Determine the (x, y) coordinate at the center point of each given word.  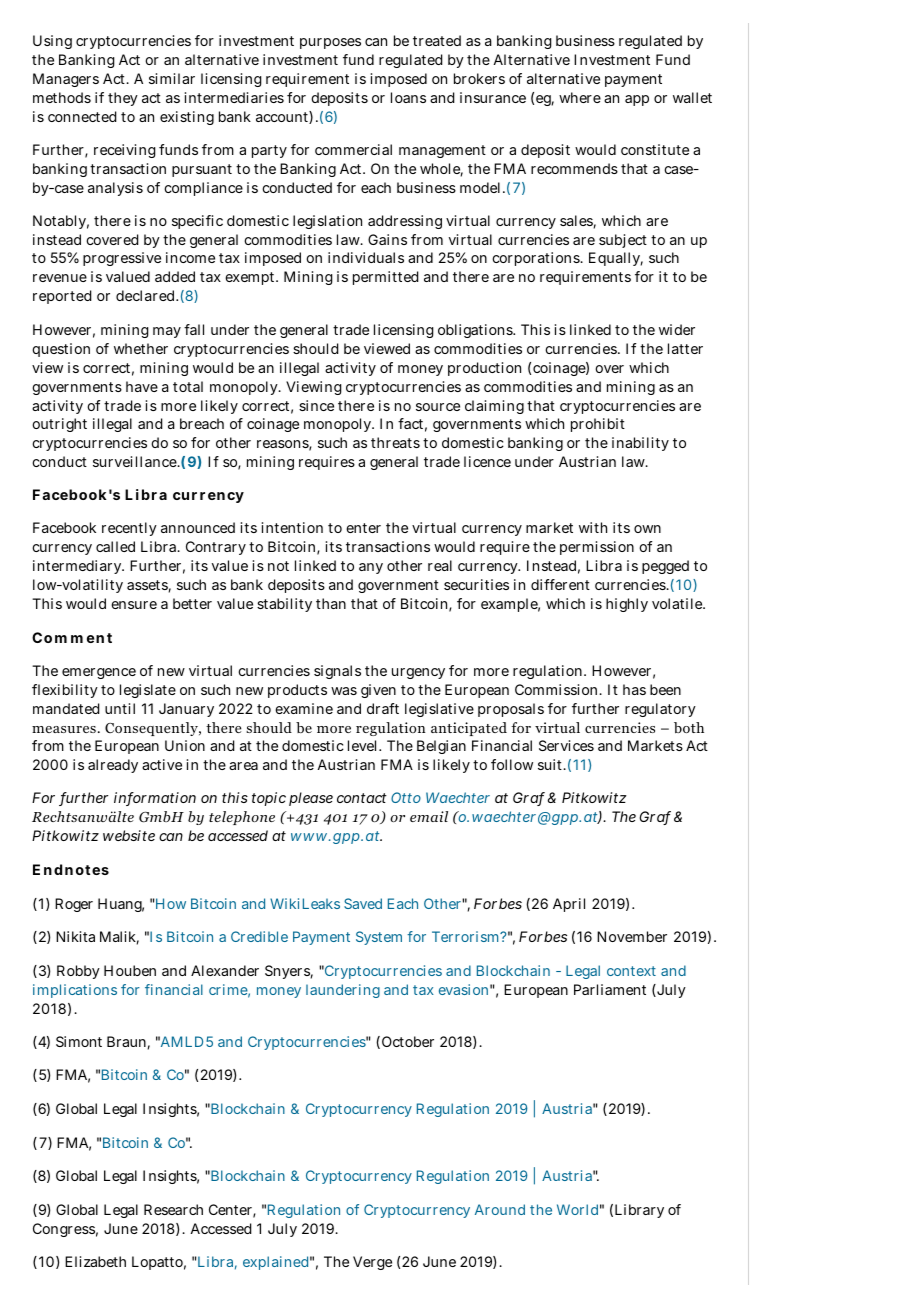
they (123, 99)
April (569, 905)
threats (395, 442)
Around (500, 1209)
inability (640, 444)
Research (173, 1209)
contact (362, 798)
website (129, 835)
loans (408, 97)
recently (129, 529)
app (637, 100)
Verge (372, 1263)
